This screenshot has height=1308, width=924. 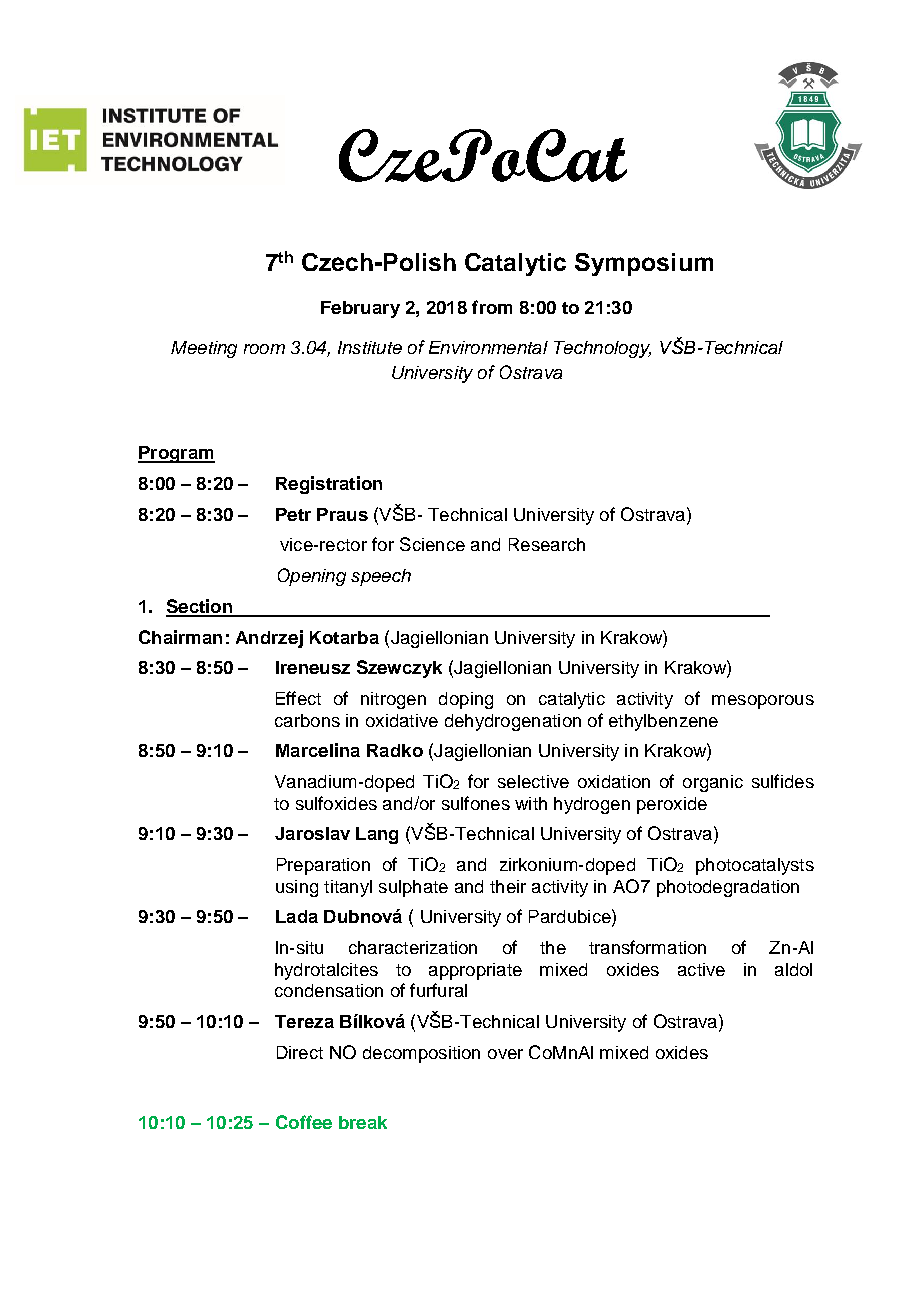 I want to click on from, so click(x=492, y=307).
